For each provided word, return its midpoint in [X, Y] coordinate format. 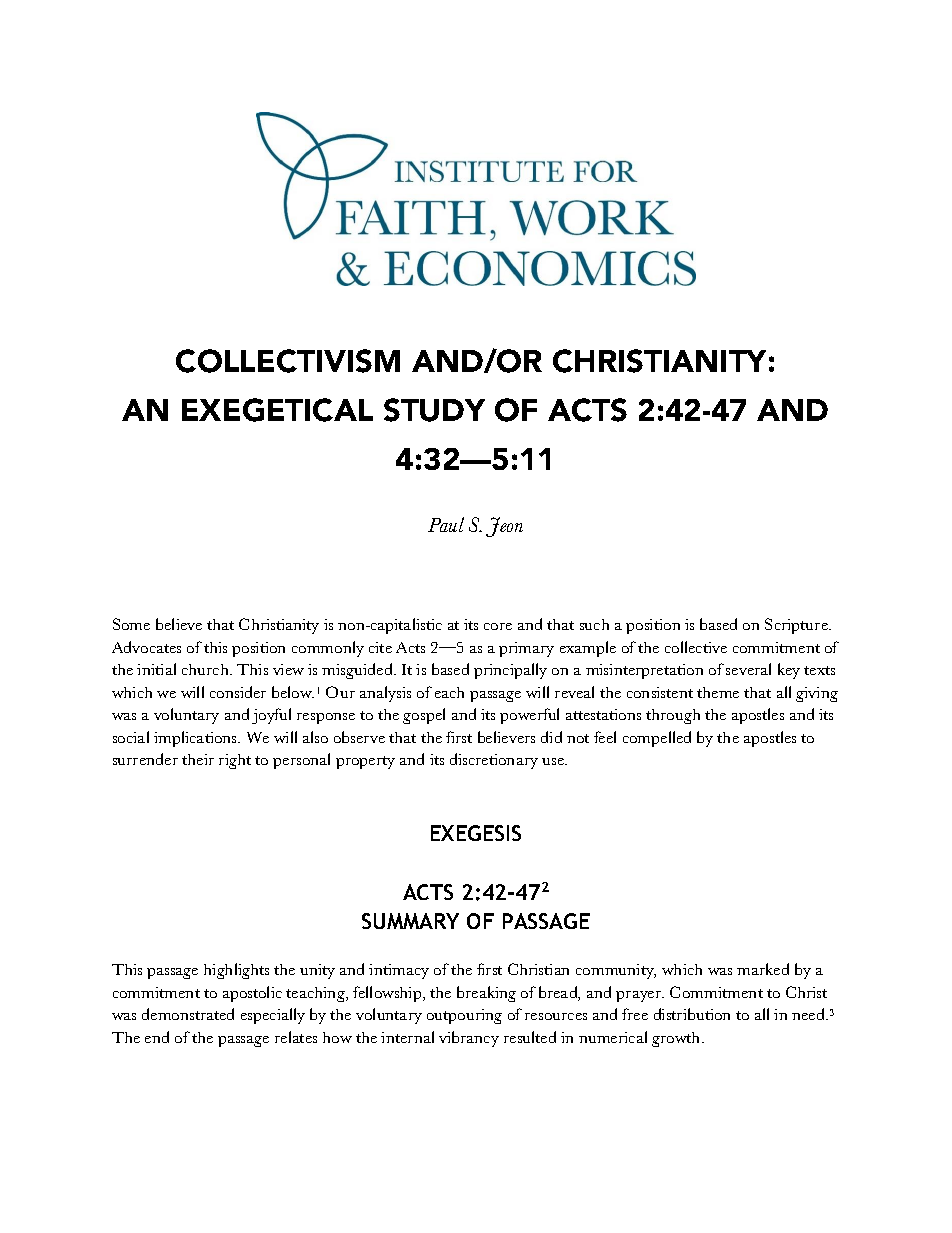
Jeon [504, 527]
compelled [657, 739]
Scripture [797, 626]
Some [131, 624]
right [235, 761]
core [498, 626]
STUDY [434, 410]
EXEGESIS [476, 833]
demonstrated [188, 1014]
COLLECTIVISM [288, 361]
